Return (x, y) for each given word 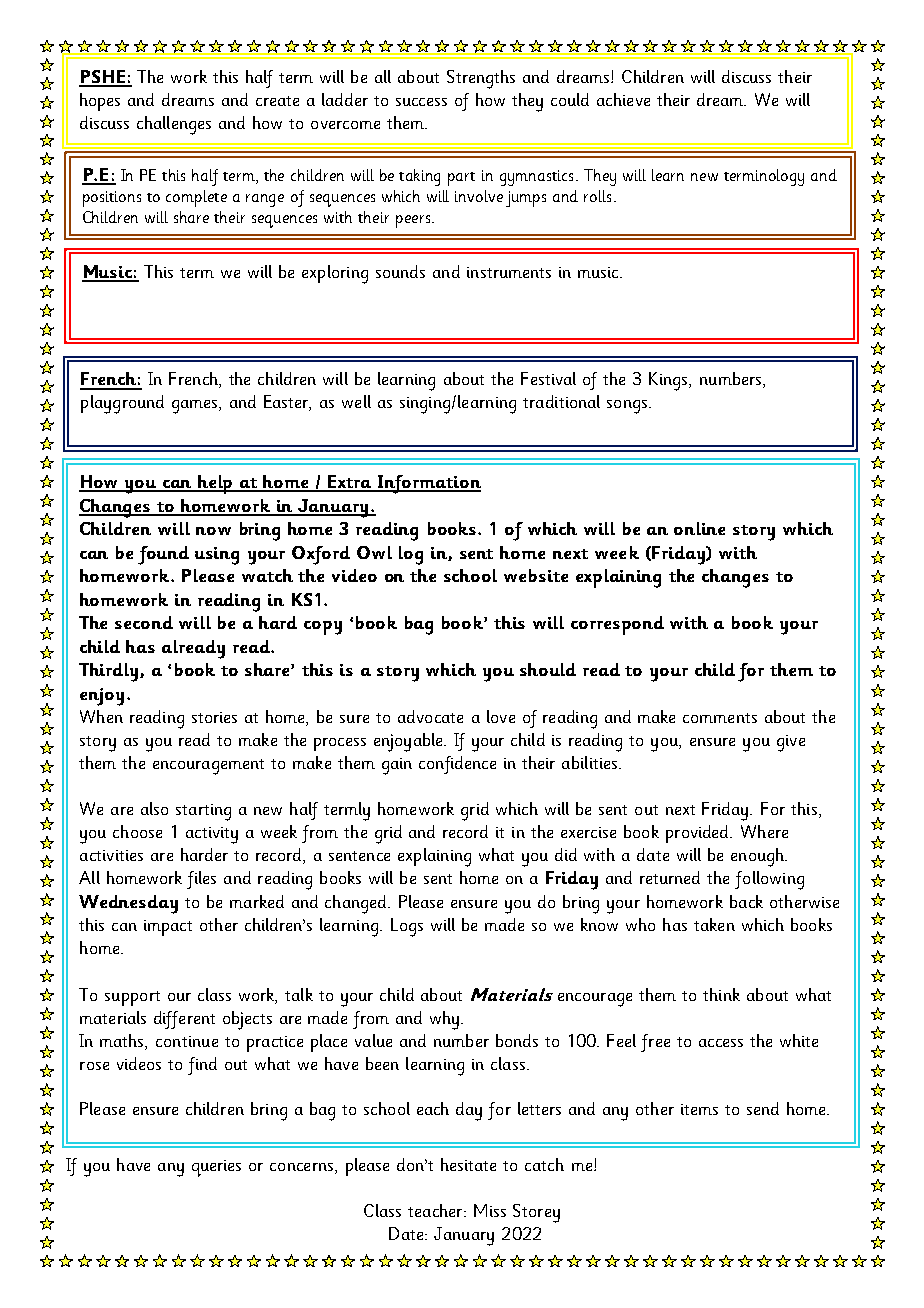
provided (699, 834)
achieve (623, 99)
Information (428, 484)
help (216, 484)
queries (216, 1168)
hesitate (468, 1164)
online (699, 528)
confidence (457, 765)
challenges (174, 125)
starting (203, 812)
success (421, 102)
